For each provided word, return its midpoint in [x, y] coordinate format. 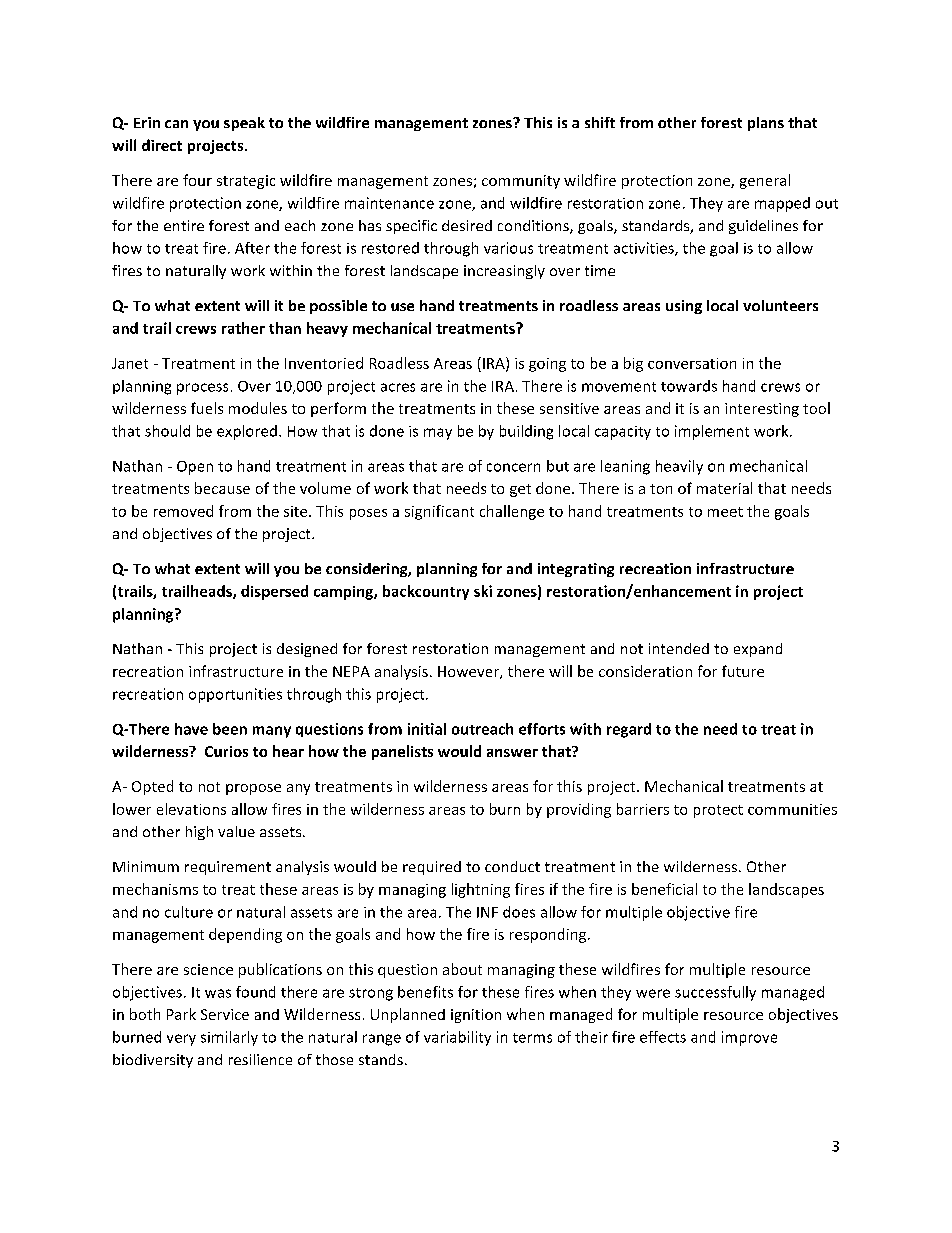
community [521, 182]
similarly [229, 1038]
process [202, 389]
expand [758, 650]
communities [792, 809]
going [547, 365]
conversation [692, 363]
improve [749, 1038]
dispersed [274, 592]
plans [766, 124]
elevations [191, 809]
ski [483, 591]
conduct [512, 866]
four [197, 180]
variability [457, 1038]
